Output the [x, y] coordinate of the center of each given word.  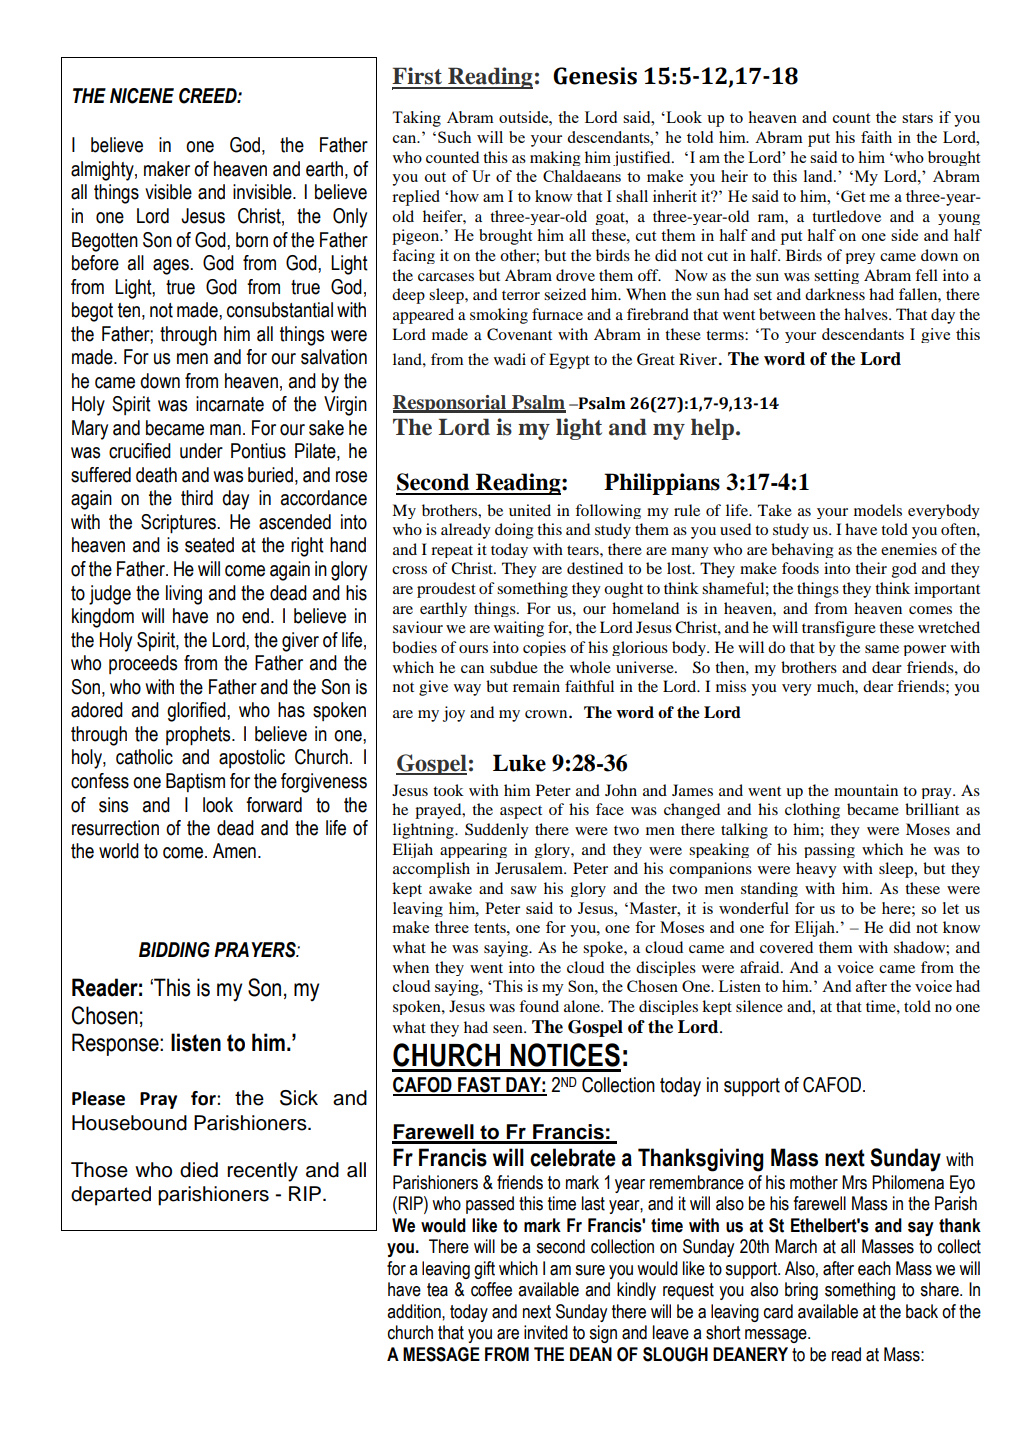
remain [536, 686]
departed [111, 1196]
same [882, 649]
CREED [209, 96]
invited [546, 1332]
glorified [197, 712]
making [555, 158]
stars [917, 118]
